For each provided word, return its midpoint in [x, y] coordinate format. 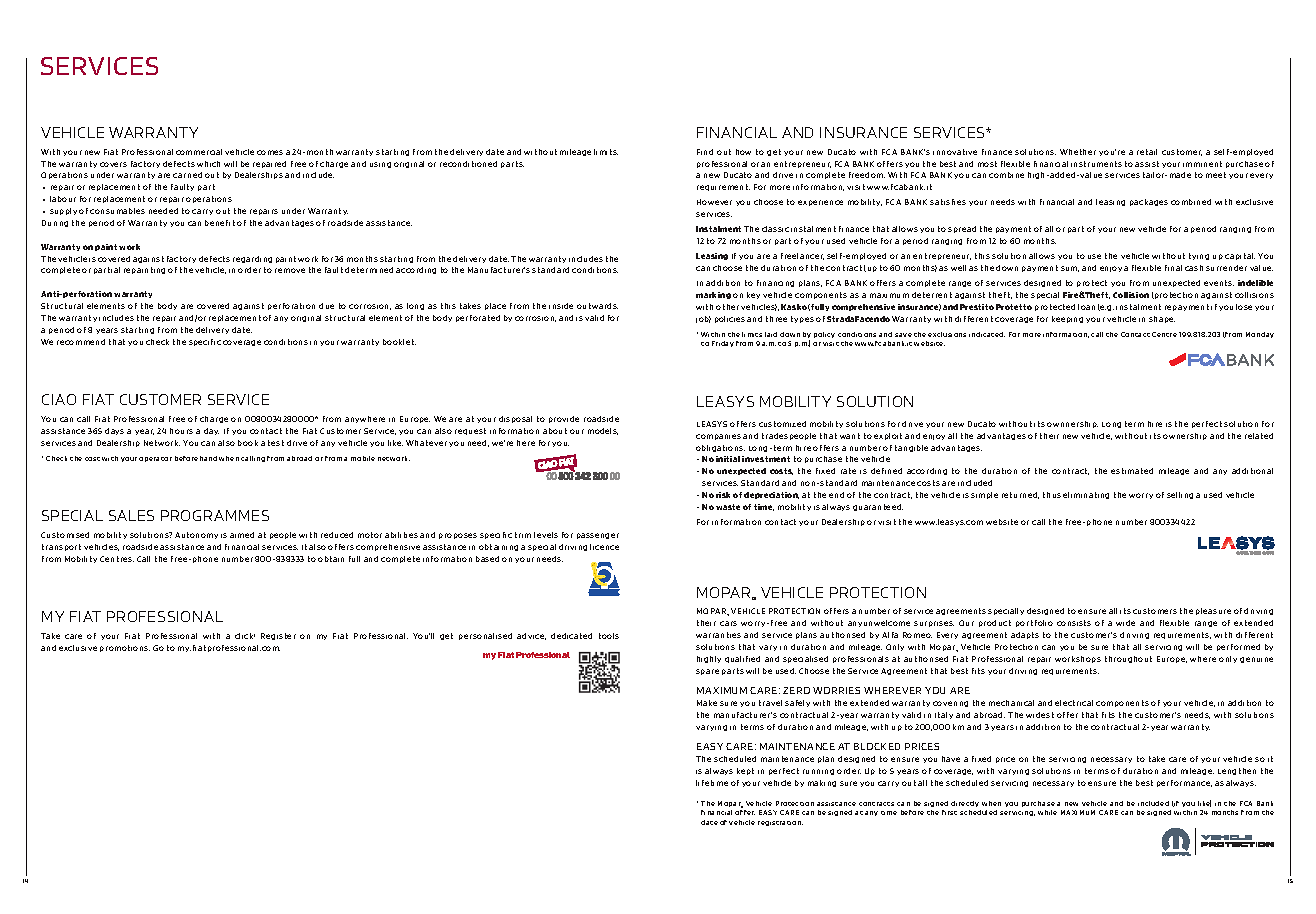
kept [745, 771]
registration [780, 823]
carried [187, 175]
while [1047, 812]
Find [705, 152]
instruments [1096, 164]
